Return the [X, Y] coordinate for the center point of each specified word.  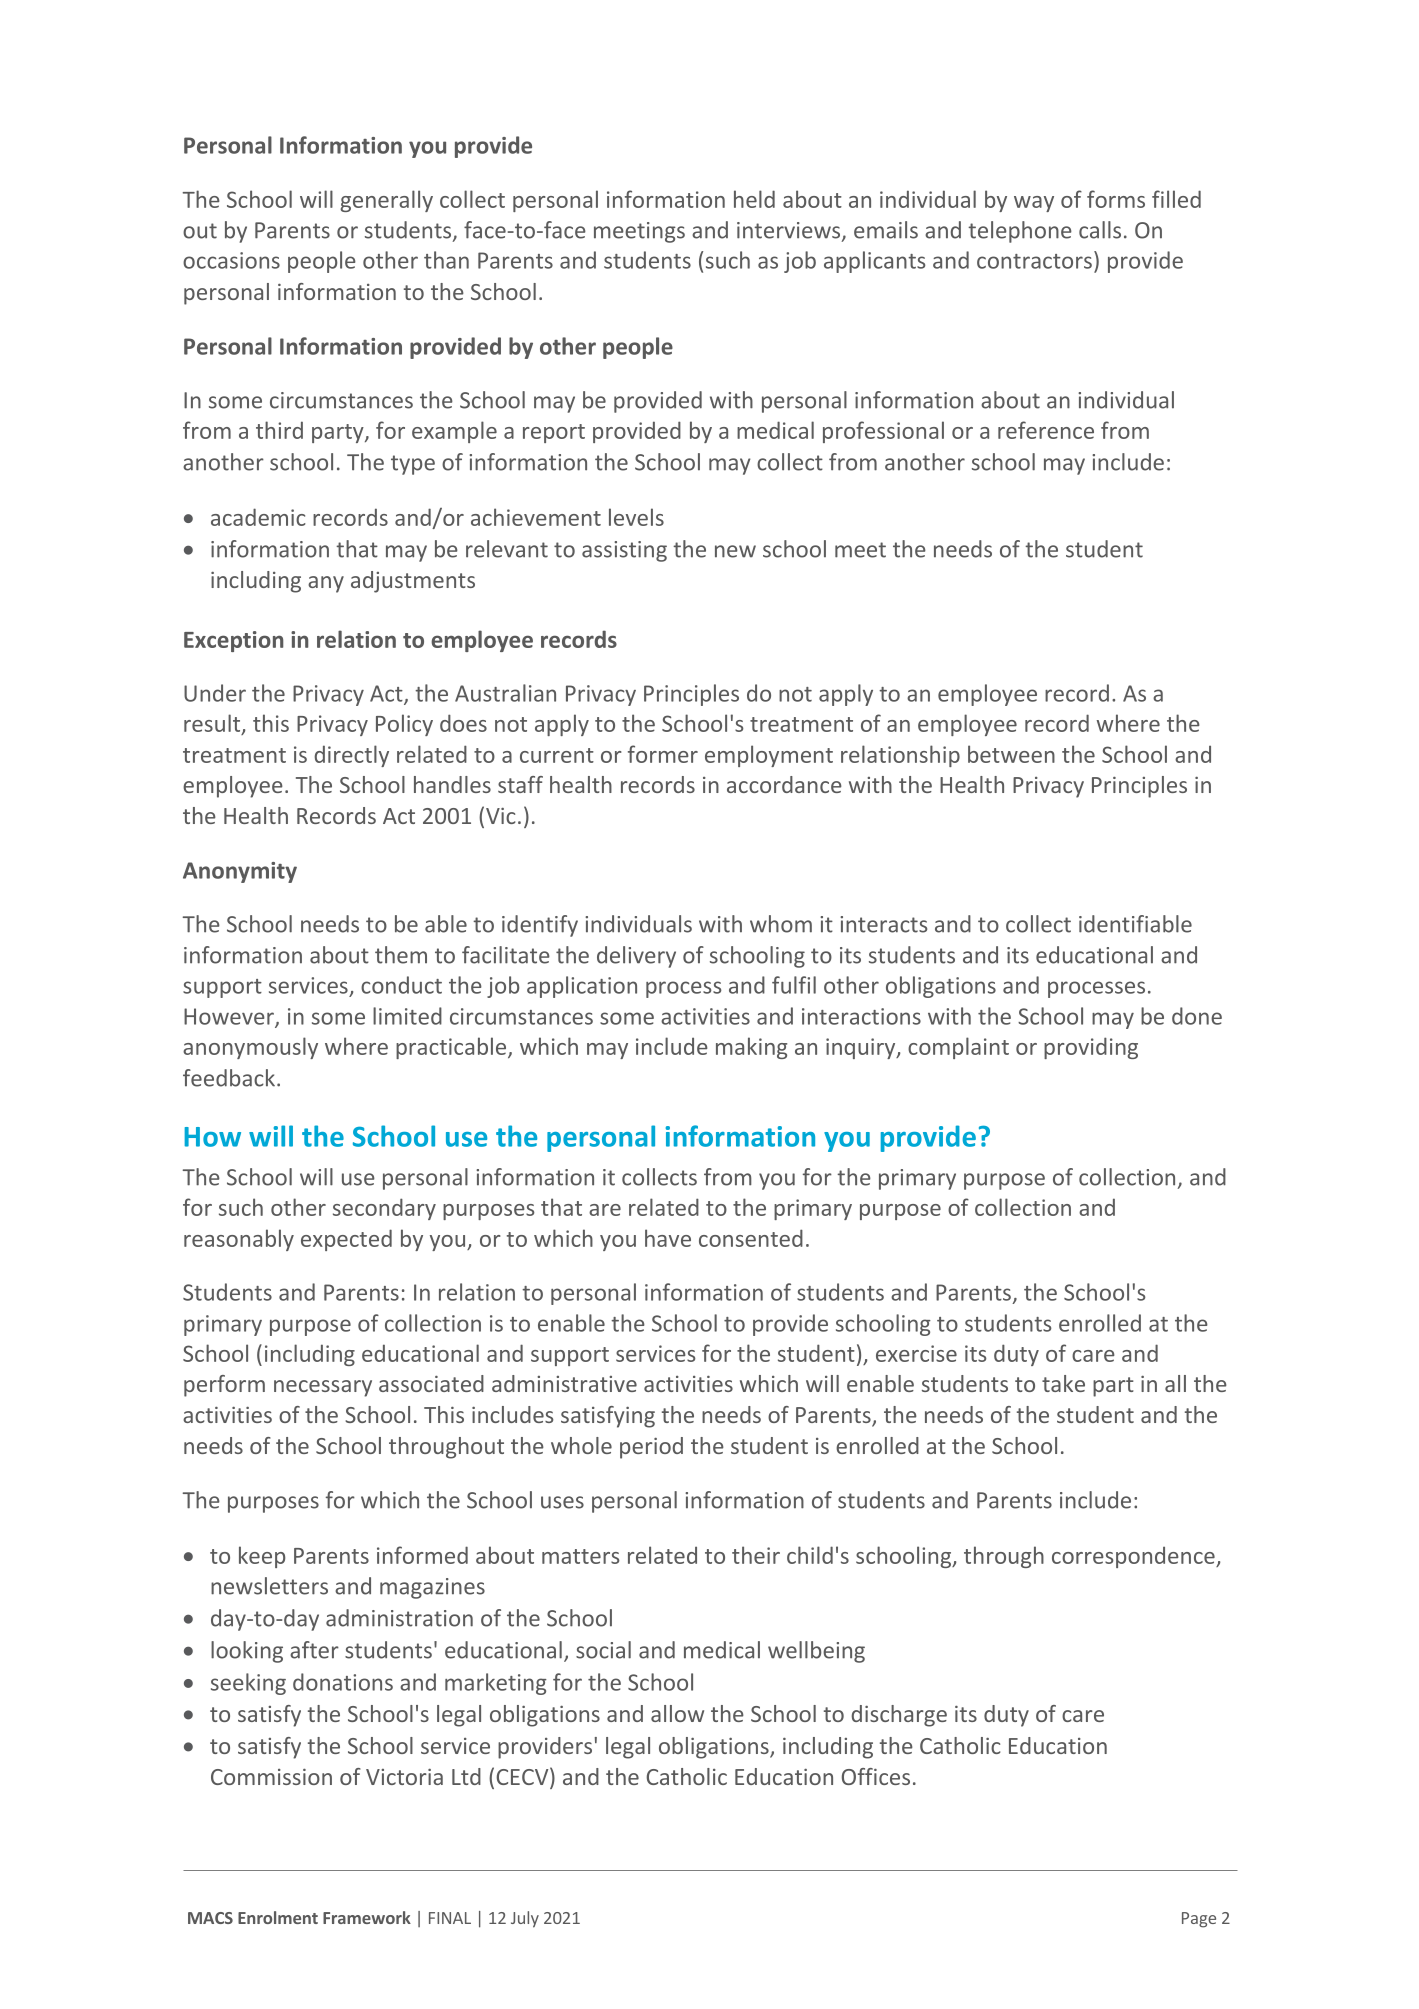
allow [677, 1713]
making [751, 1048]
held [754, 199]
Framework [367, 1917]
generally [386, 201]
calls [1100, 230]
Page [1199, 1920]
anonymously [250, 1048]
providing [1091, 1048]
